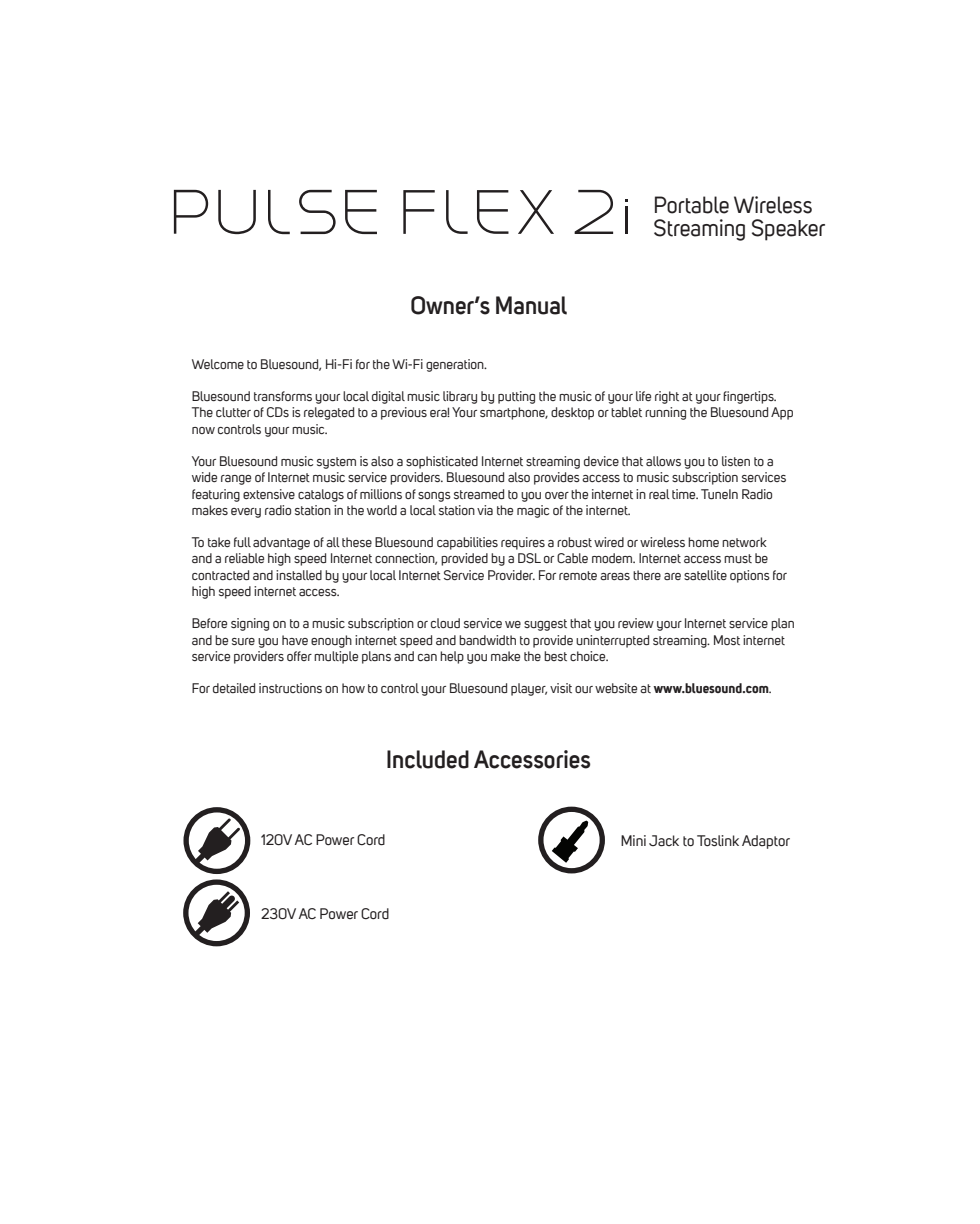 The image size is (980, 1224). What do you see at coordinates (531, 305) in the screenshot?
I see `Manual` at bounding box center [531, 305].
